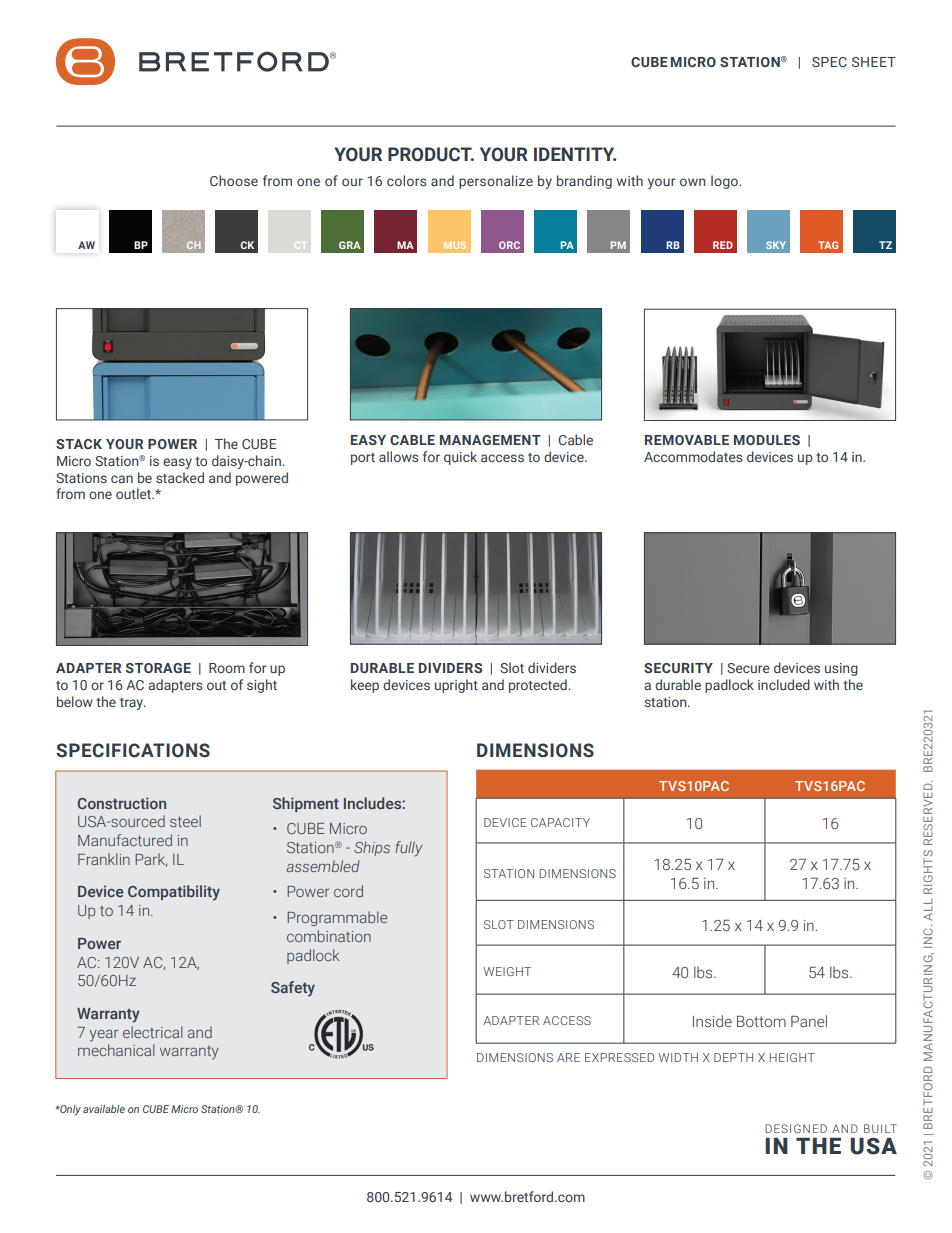  Describe the element at coordinates (122, 479) in the document. I see `can` at that location.
